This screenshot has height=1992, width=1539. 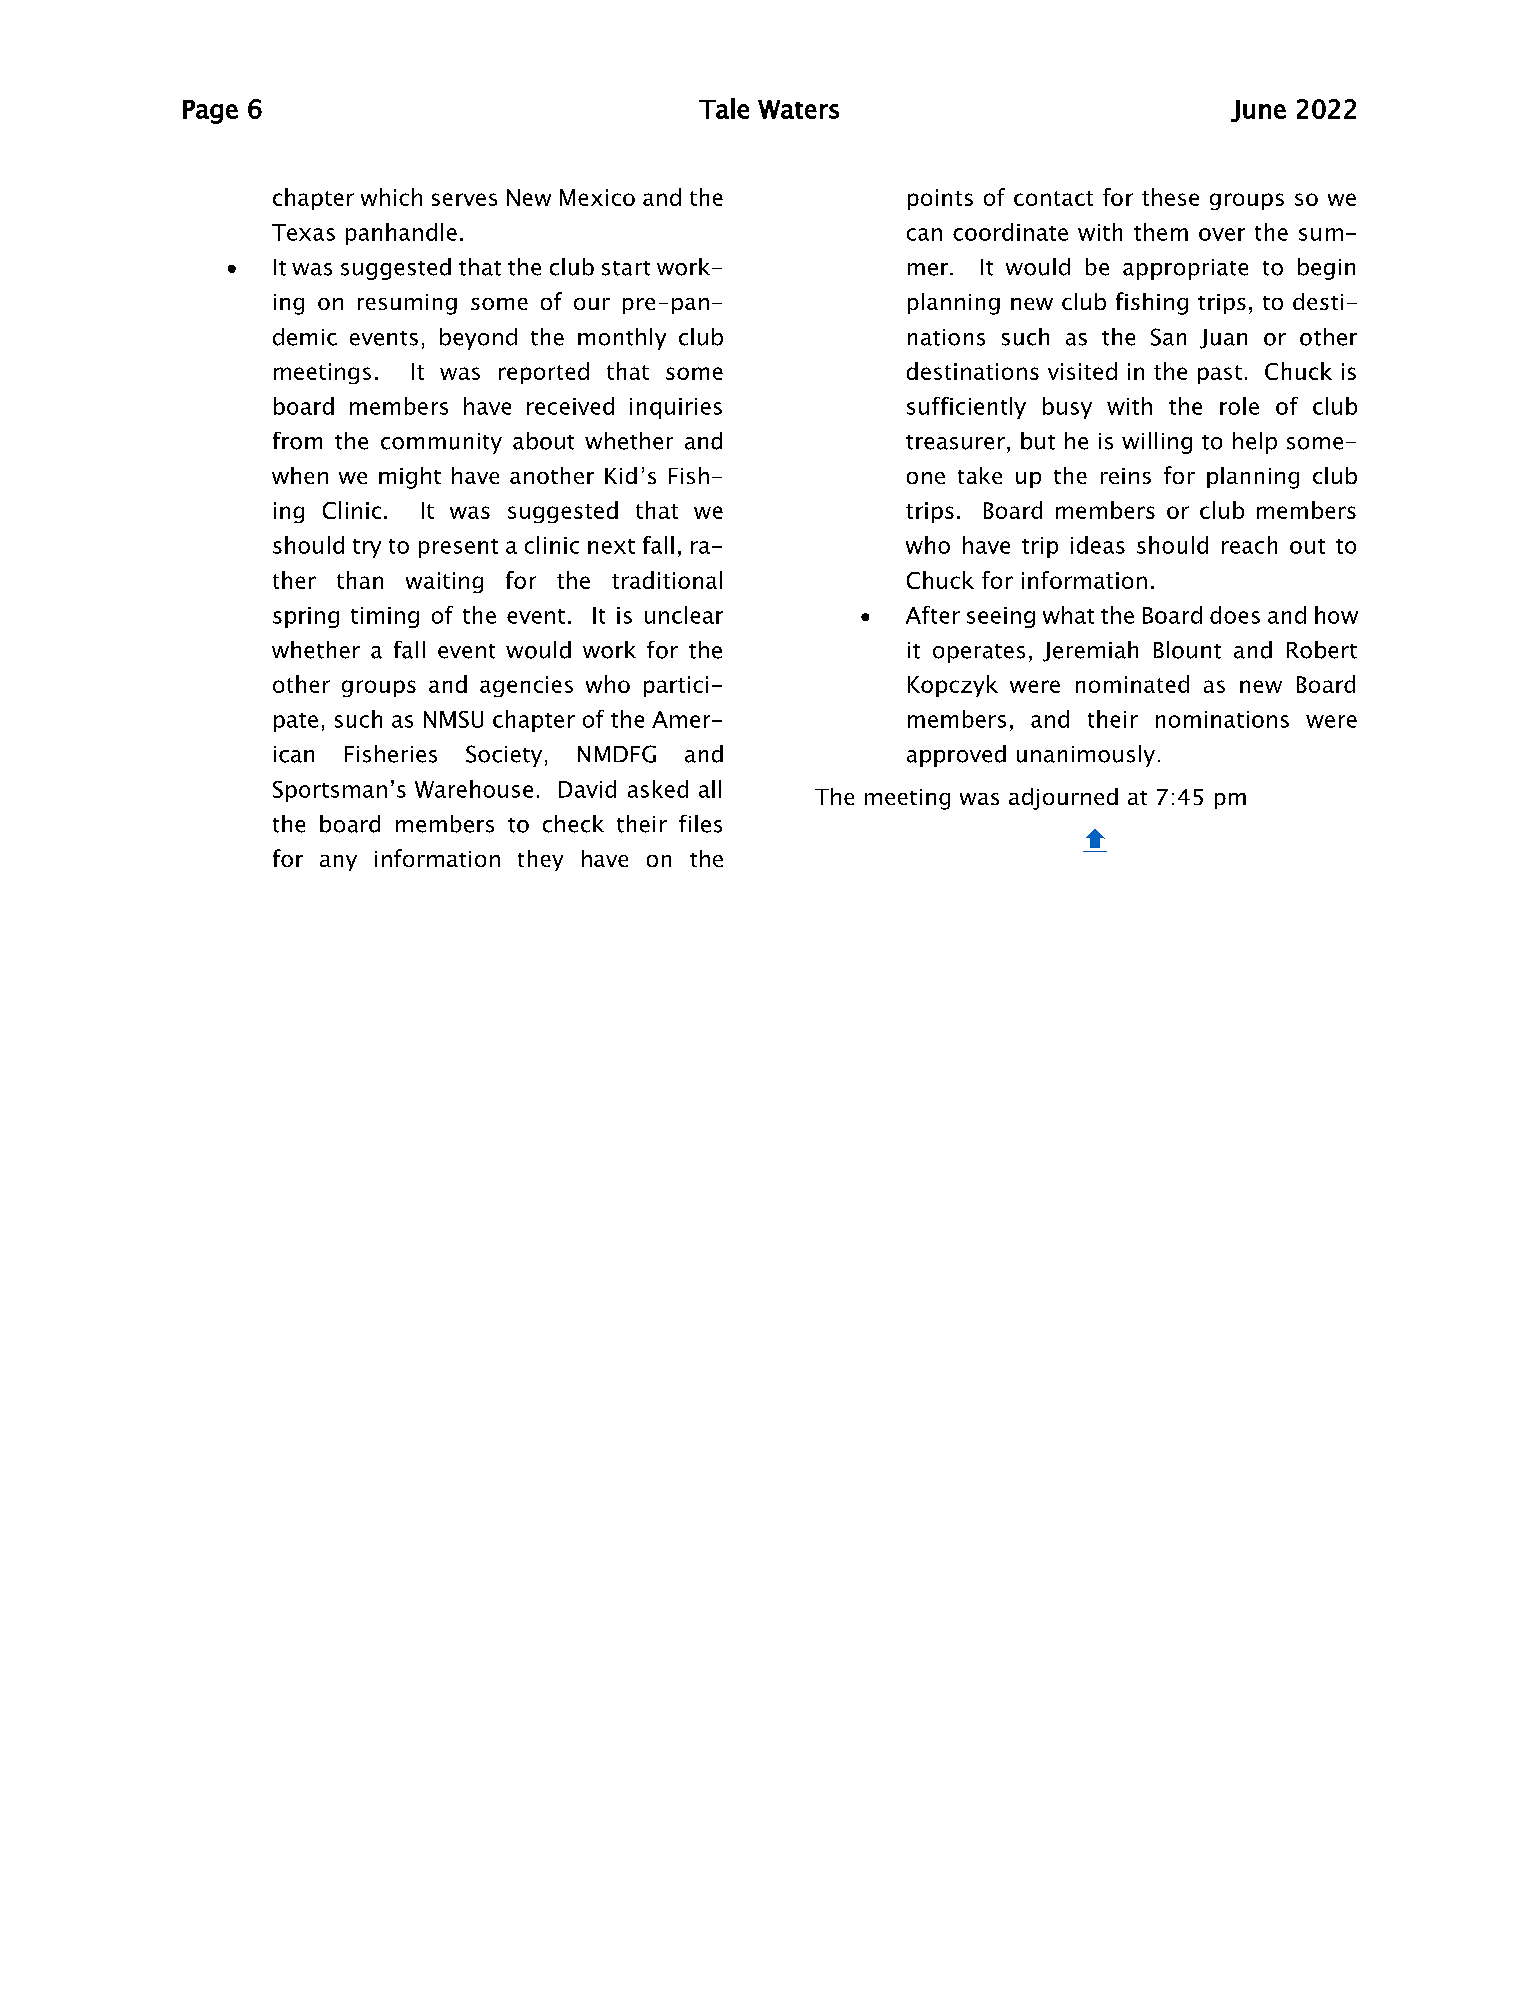 What do you see at coordinates (1126, 476) in the screenshot?
I see `reins` at bounding box center [1126, 476].
